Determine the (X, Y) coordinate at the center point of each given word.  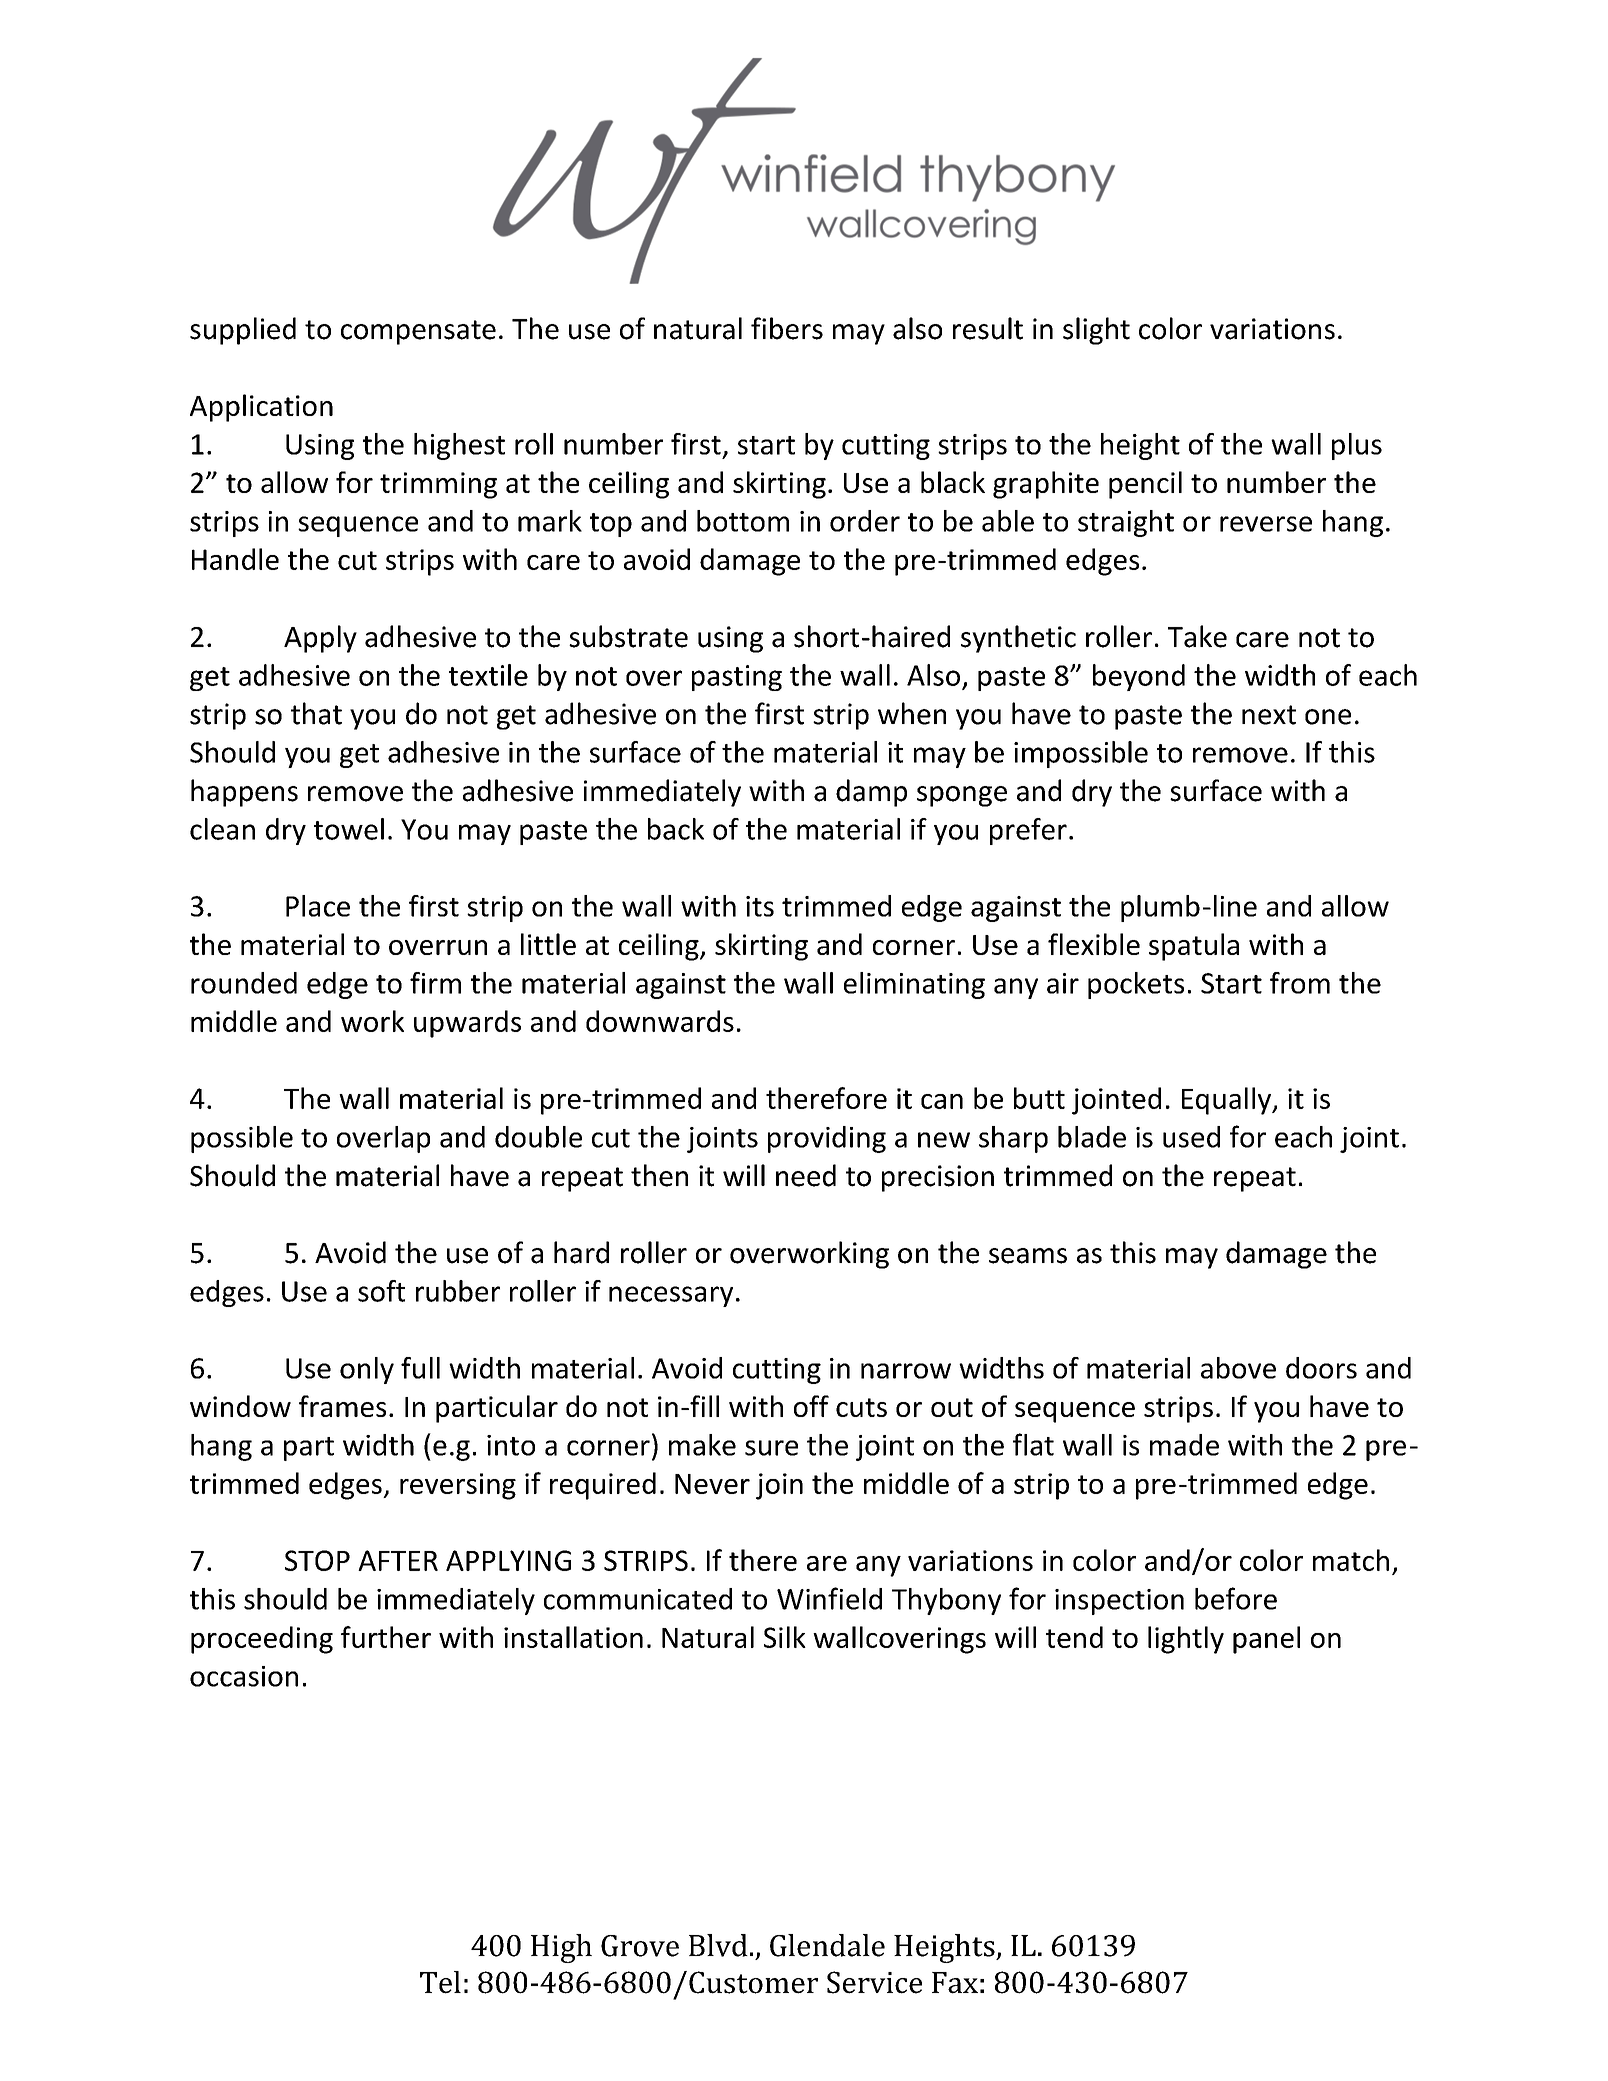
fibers (787, 328)
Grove (640, 1946)
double (538, 1137)
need (806, 1175)
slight (1096, 331)
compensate (418, 332)
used (1191, 1137)
